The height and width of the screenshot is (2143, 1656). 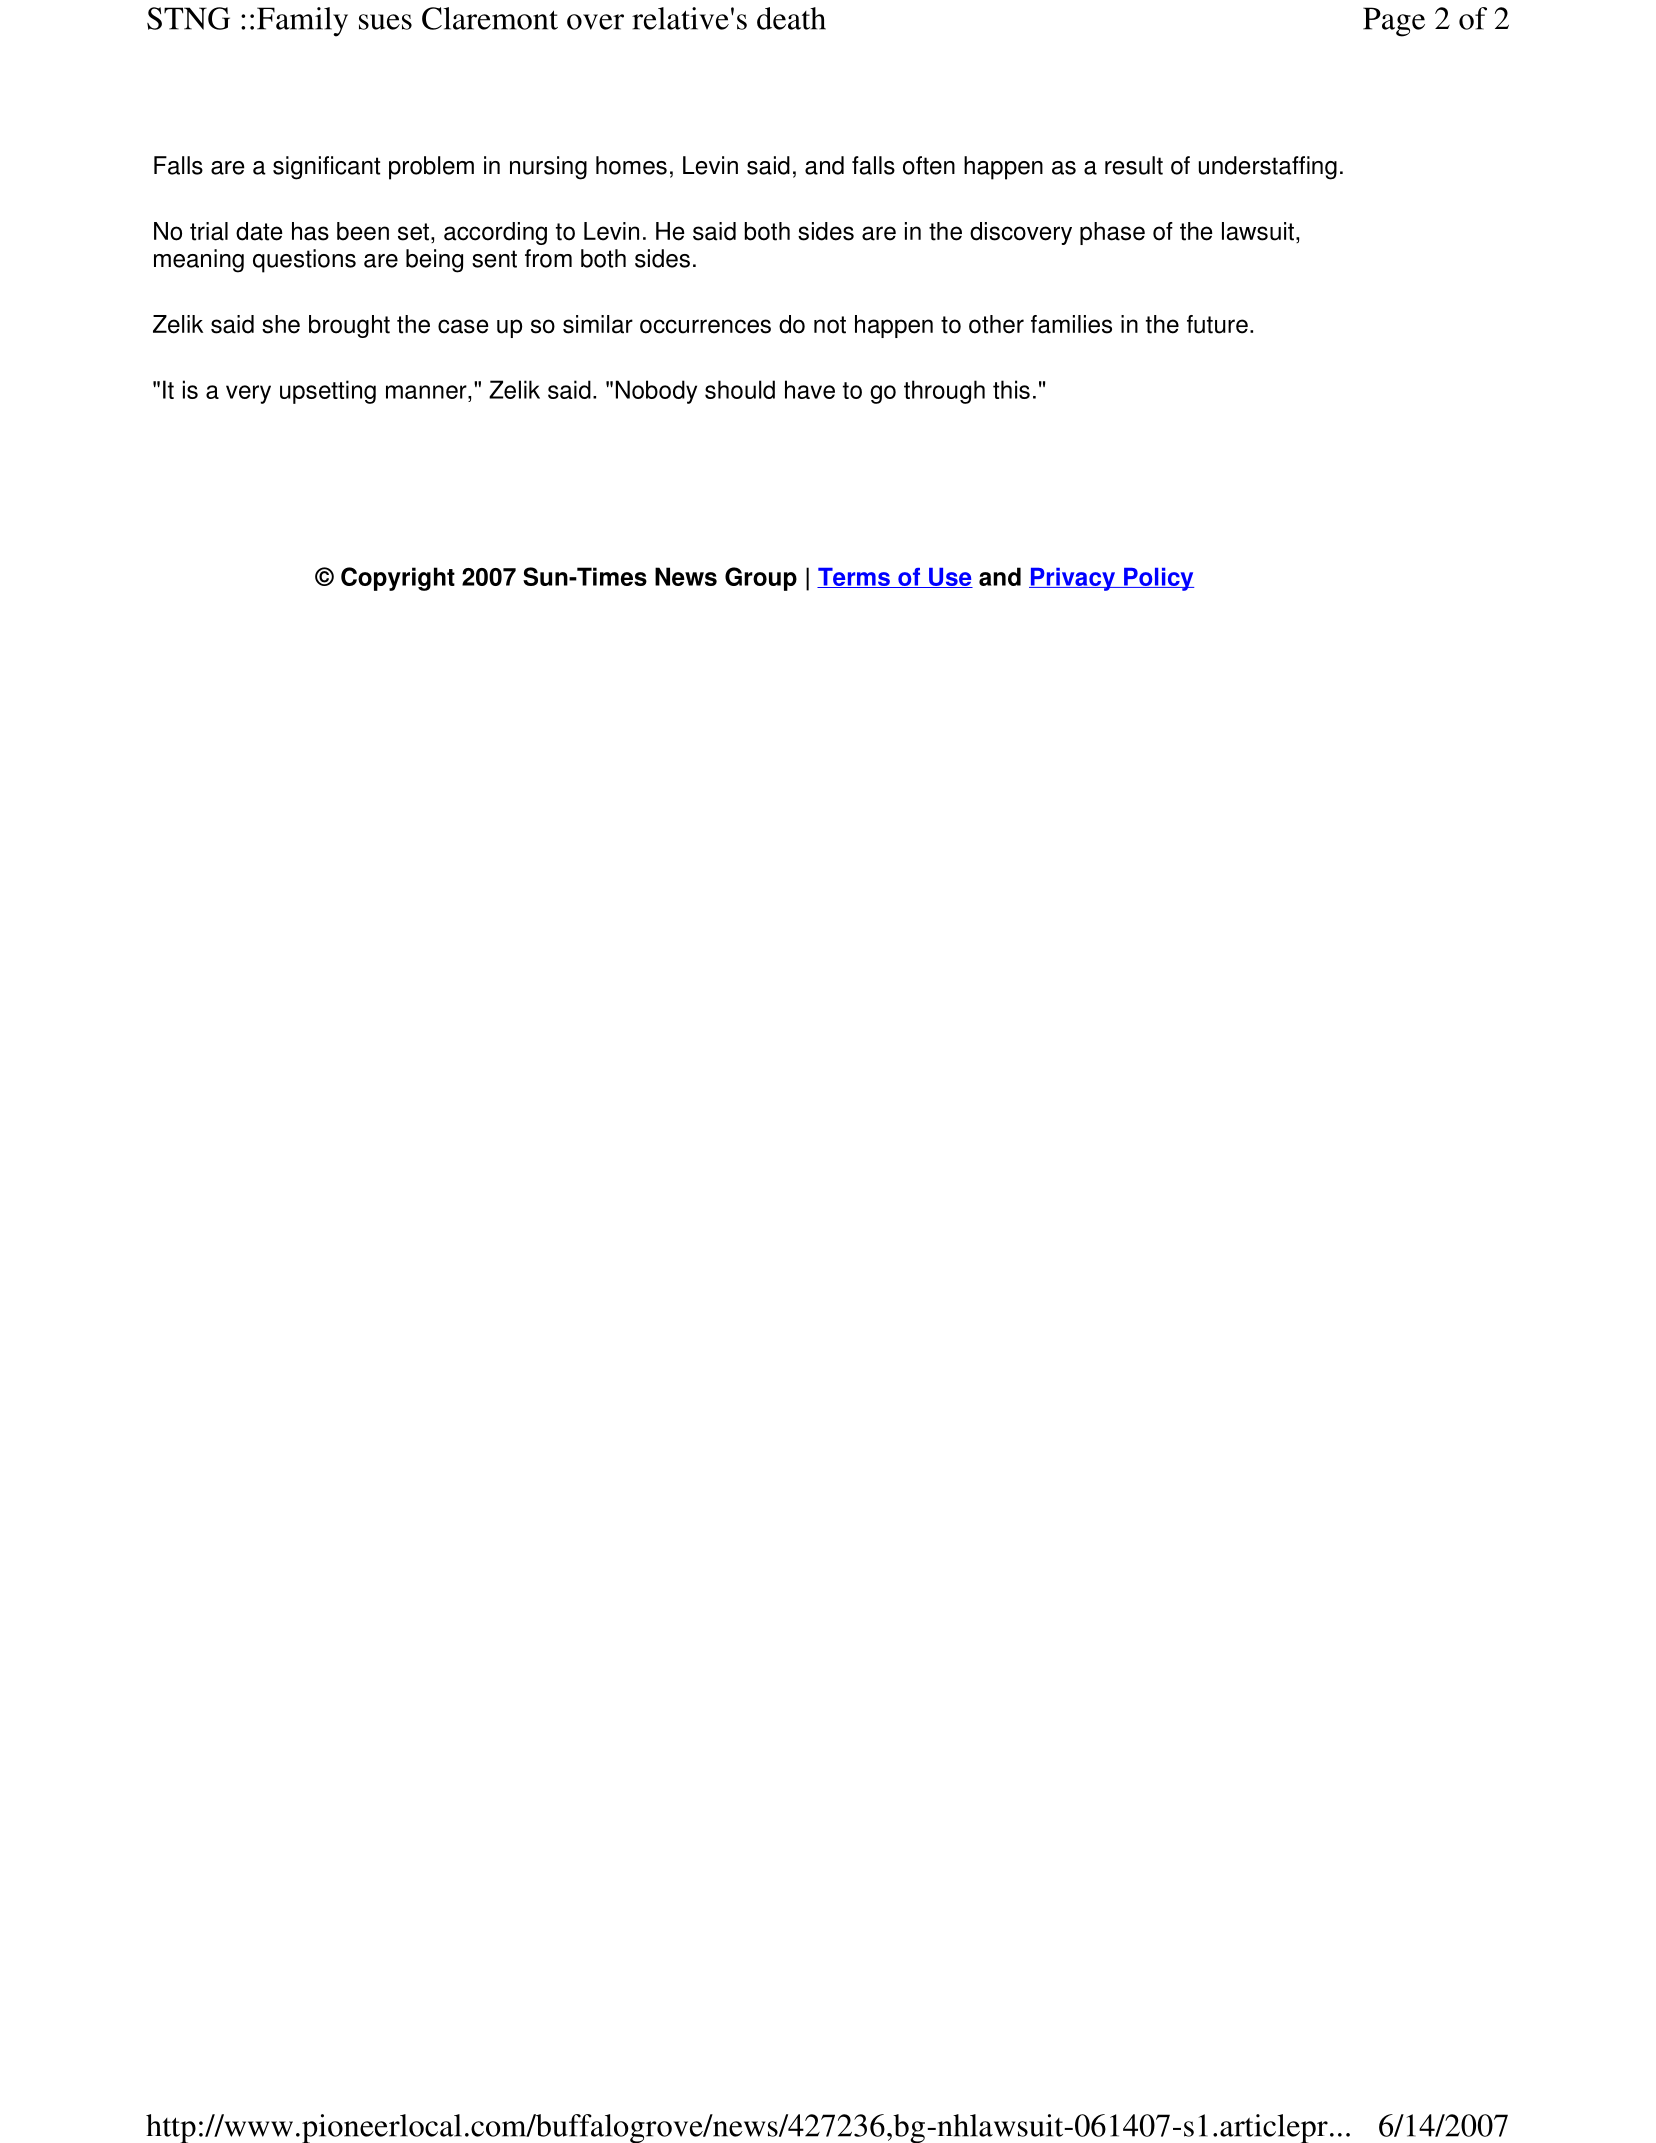 What do you see at coordinates (349, 326) in the screenshot?
I see `brought` at bounding box center [349, 326].
